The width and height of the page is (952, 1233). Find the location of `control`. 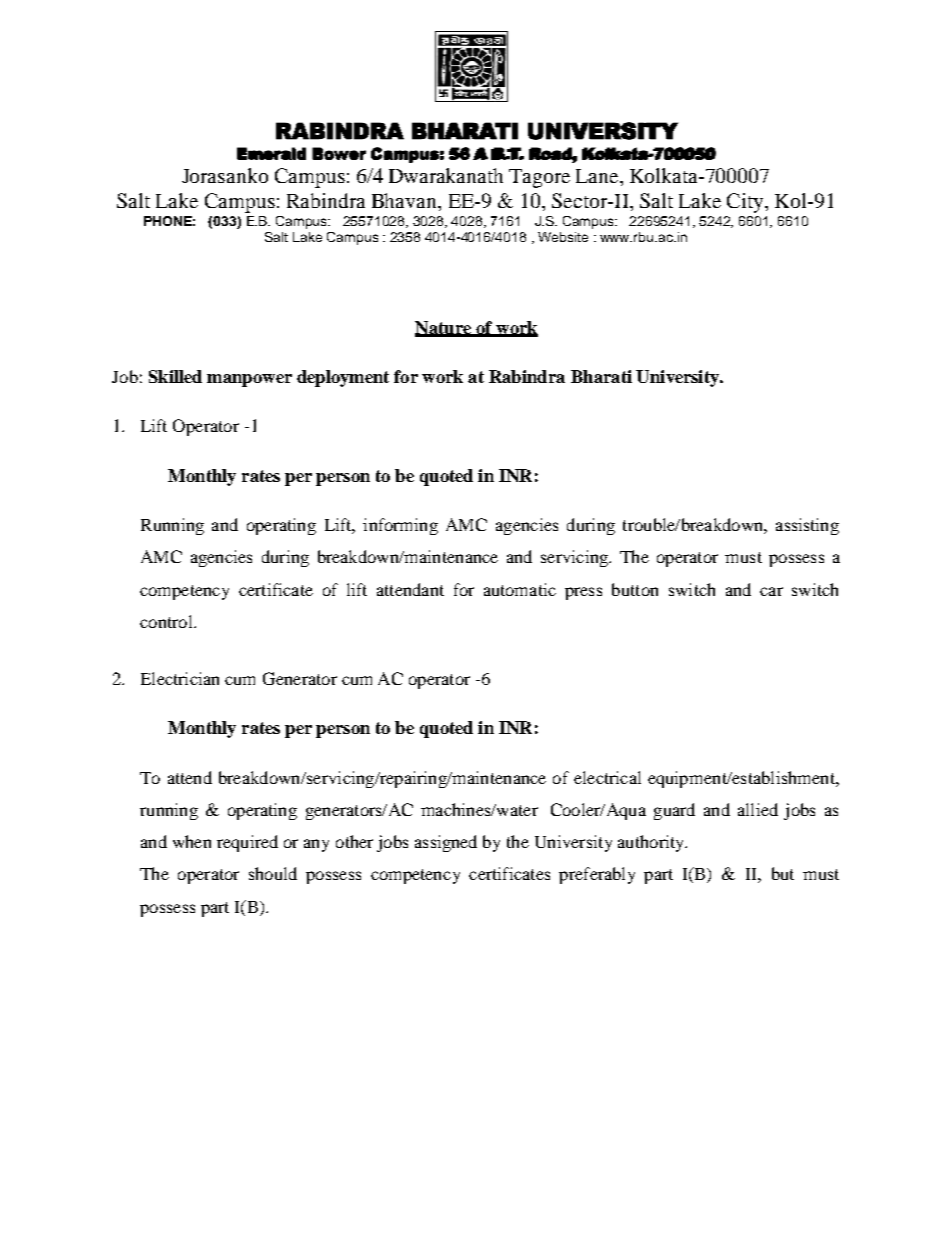

control is located at coordinates (167, 621).
